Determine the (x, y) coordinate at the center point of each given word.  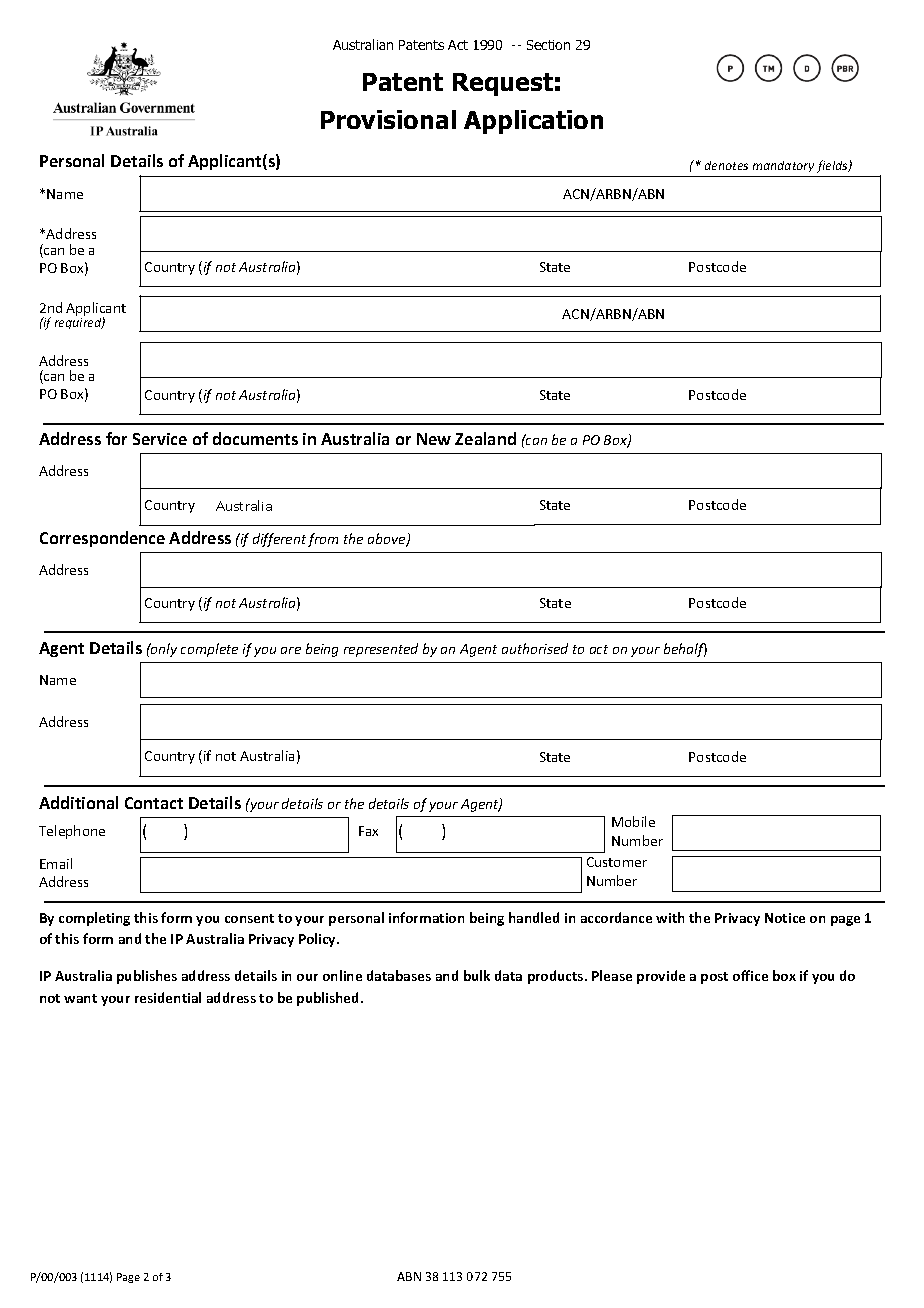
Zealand (485, 438)
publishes (147, 977)
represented (381, 650)
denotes (726, 165)
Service (160, 439)
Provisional (388, 119)
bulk (477, 975)
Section (548, 45)
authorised (535, 648)
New (434, 439)
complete (209, 650)
